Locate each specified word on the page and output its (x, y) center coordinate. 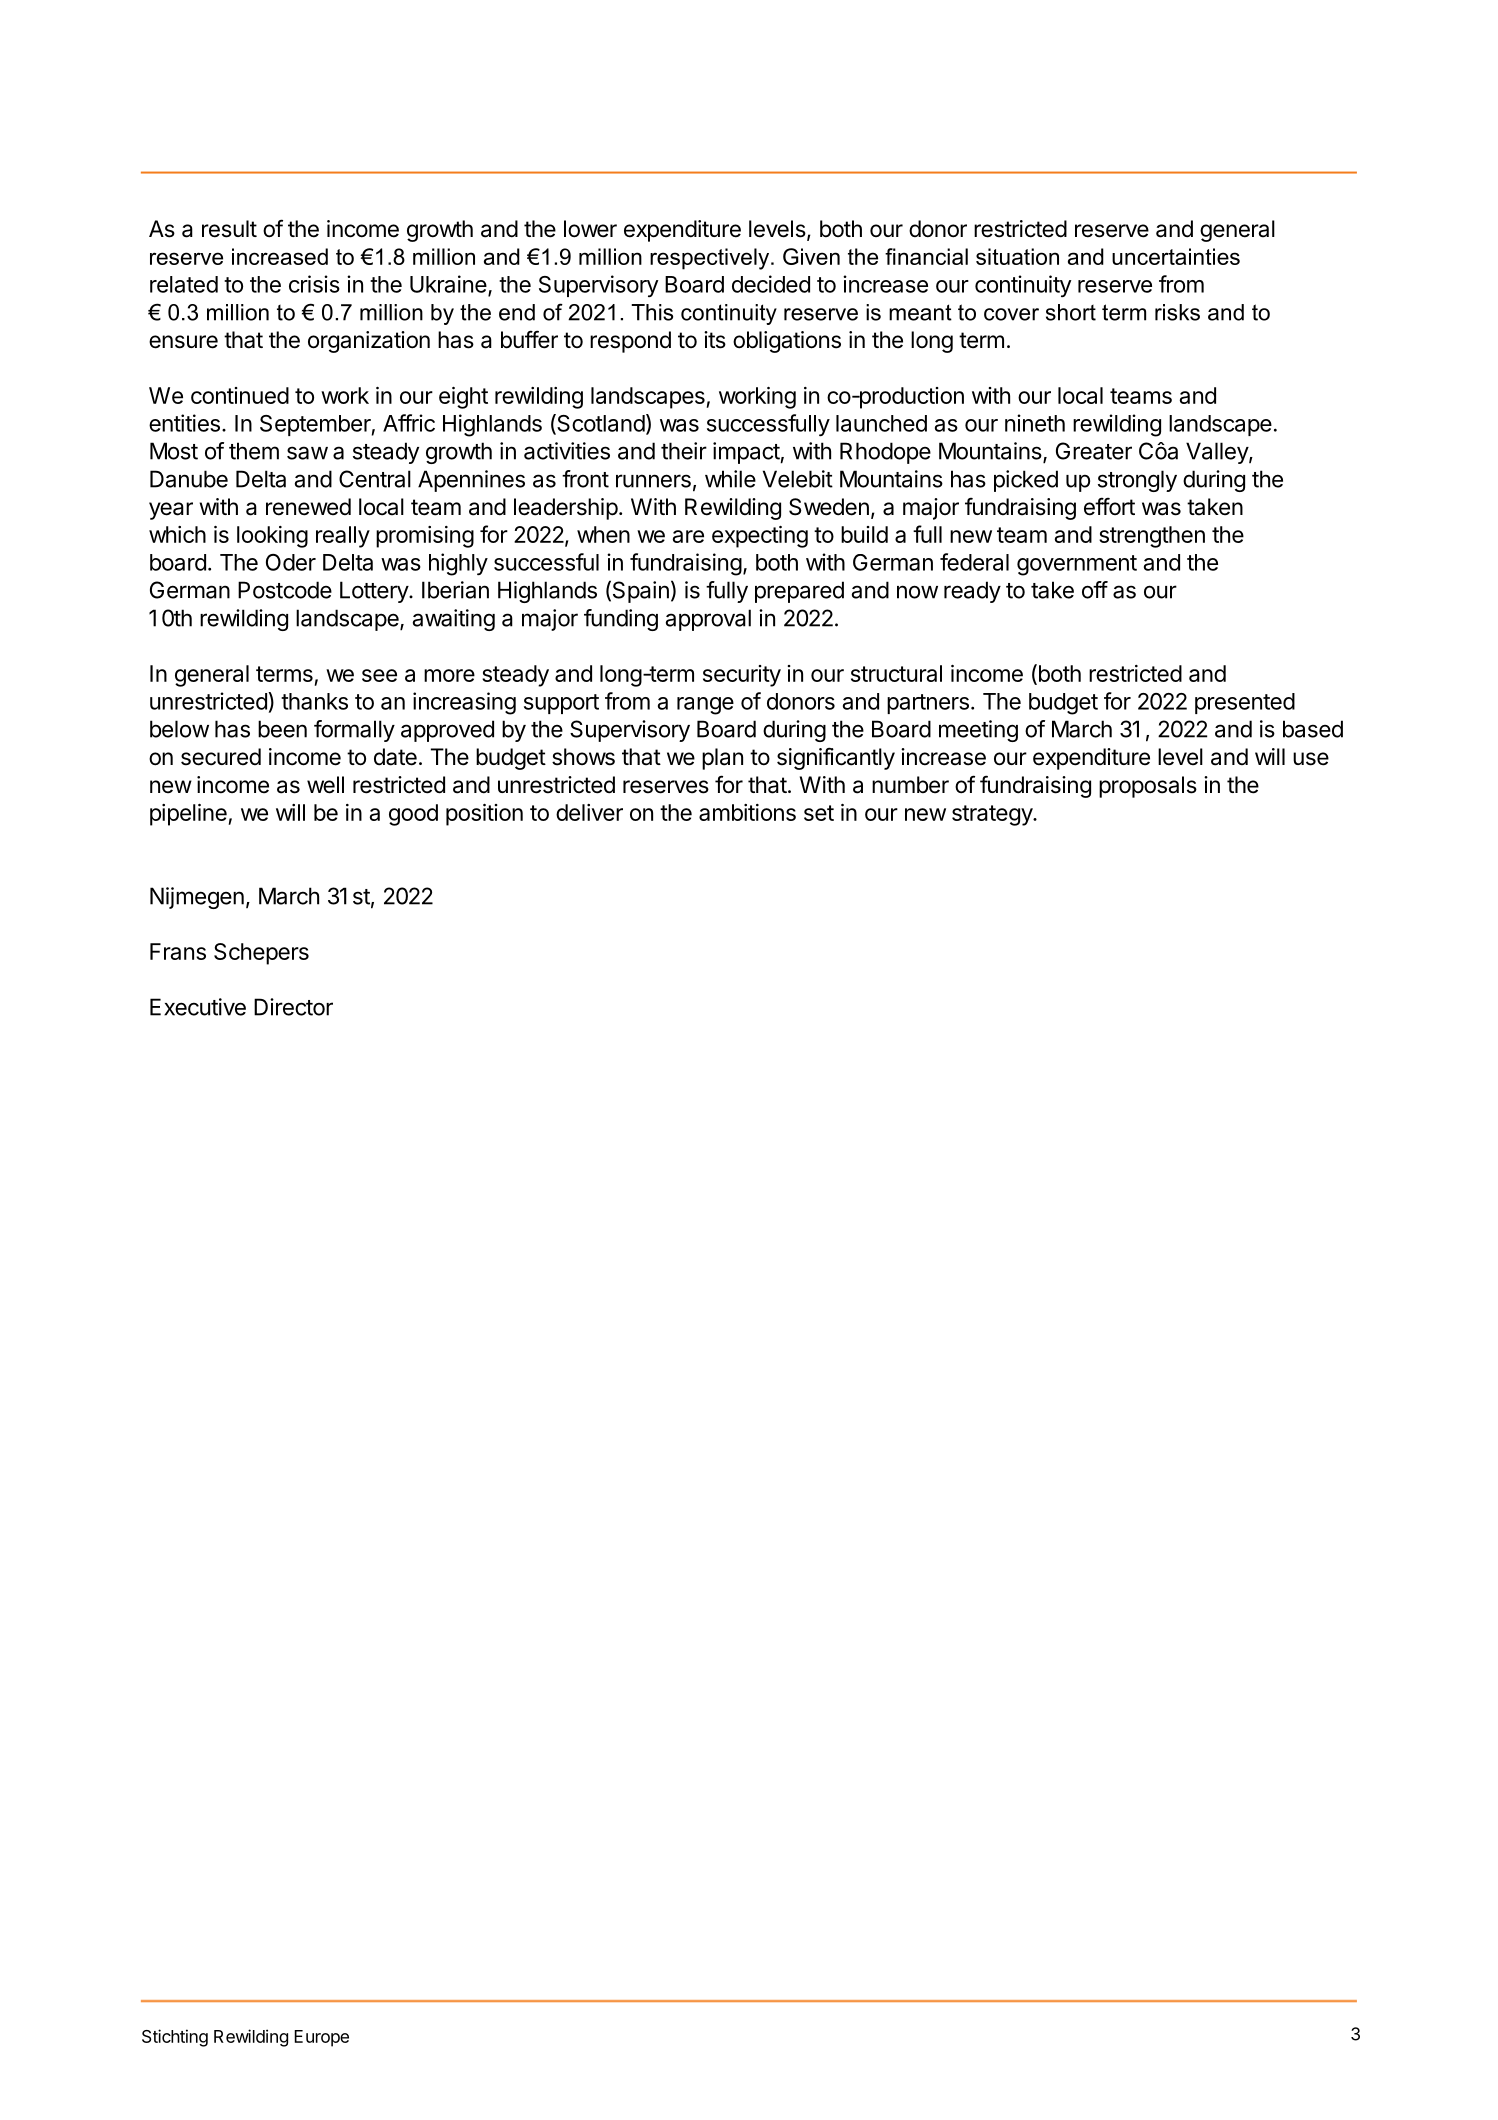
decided (771, 284)
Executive (198, 1007)
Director (293, 1007)
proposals (1148, 787)
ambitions (747, 812)
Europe (321, 2038)
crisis (314, 284)
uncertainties (1176, 256)
